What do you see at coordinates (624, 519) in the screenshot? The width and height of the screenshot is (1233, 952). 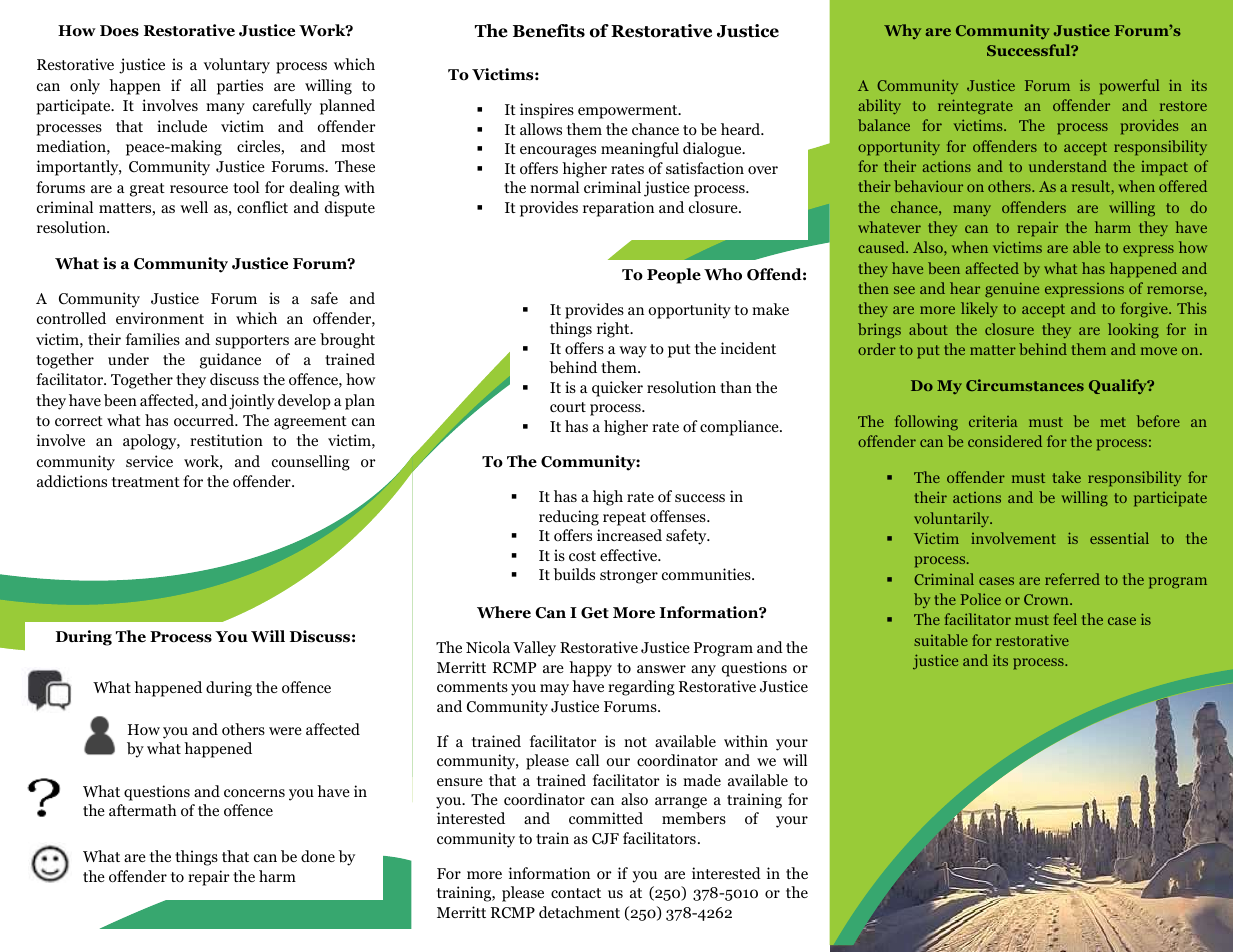 I see `repeat` at bounding box center [624, 519].
